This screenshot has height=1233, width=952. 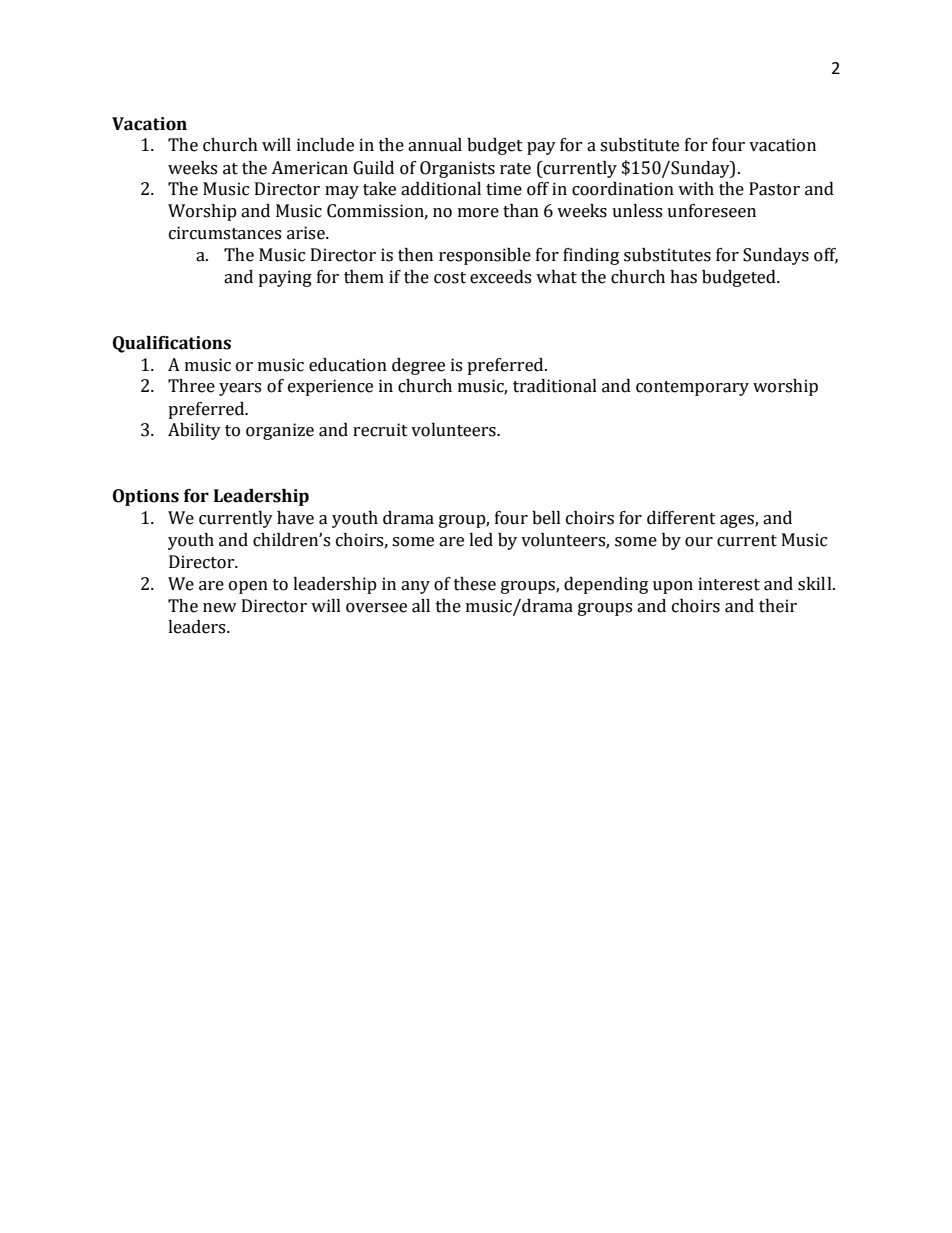 What do you see at coordinates (309, 168) in the screenshot?
I see `American` at bounding box center [309, 168].
